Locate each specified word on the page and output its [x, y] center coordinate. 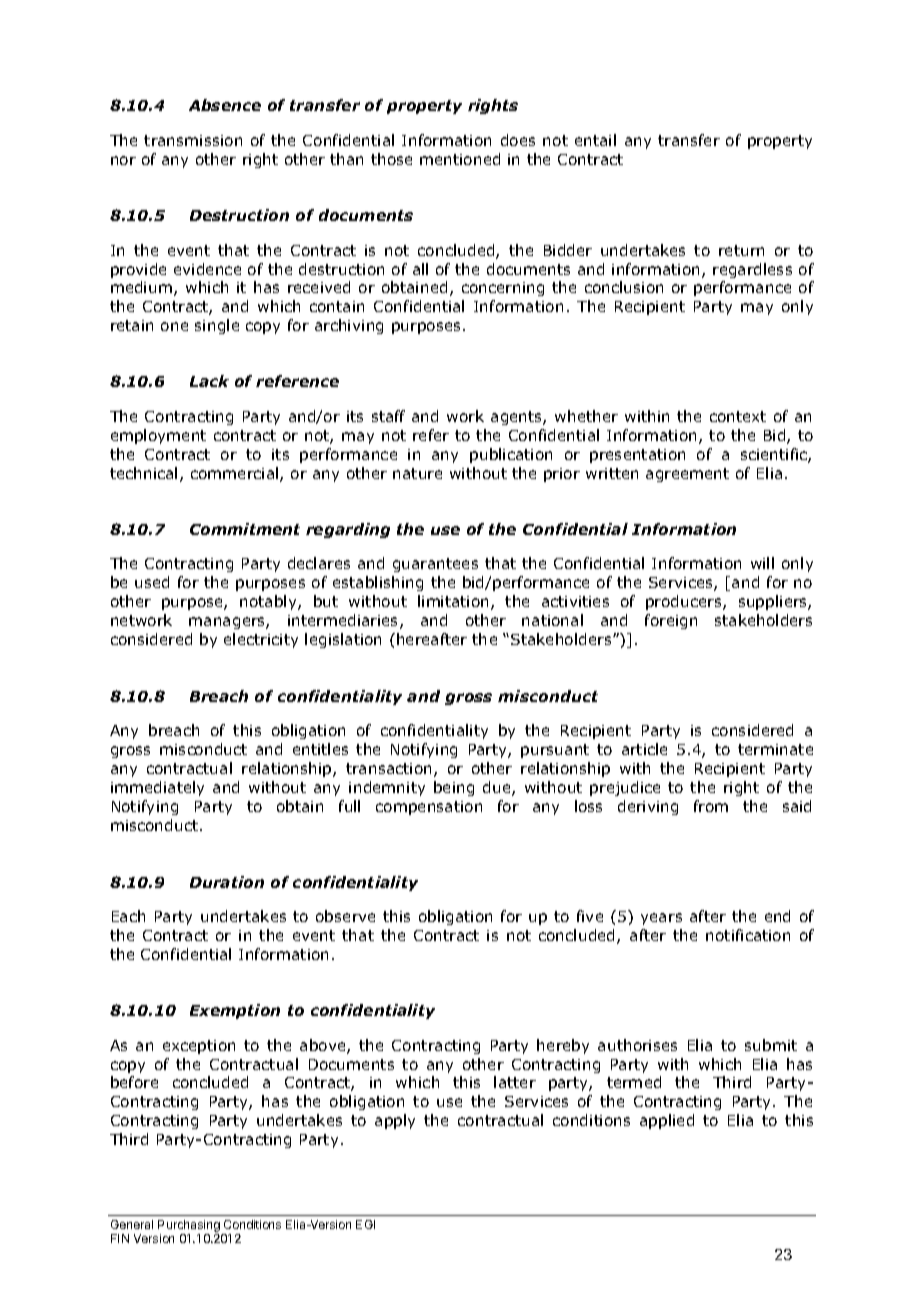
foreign [671, 621]
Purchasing [189, 1226]
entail [595, 140]
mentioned [460, 159]
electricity [261, 640]
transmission [193, 140]
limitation [453, 601]
